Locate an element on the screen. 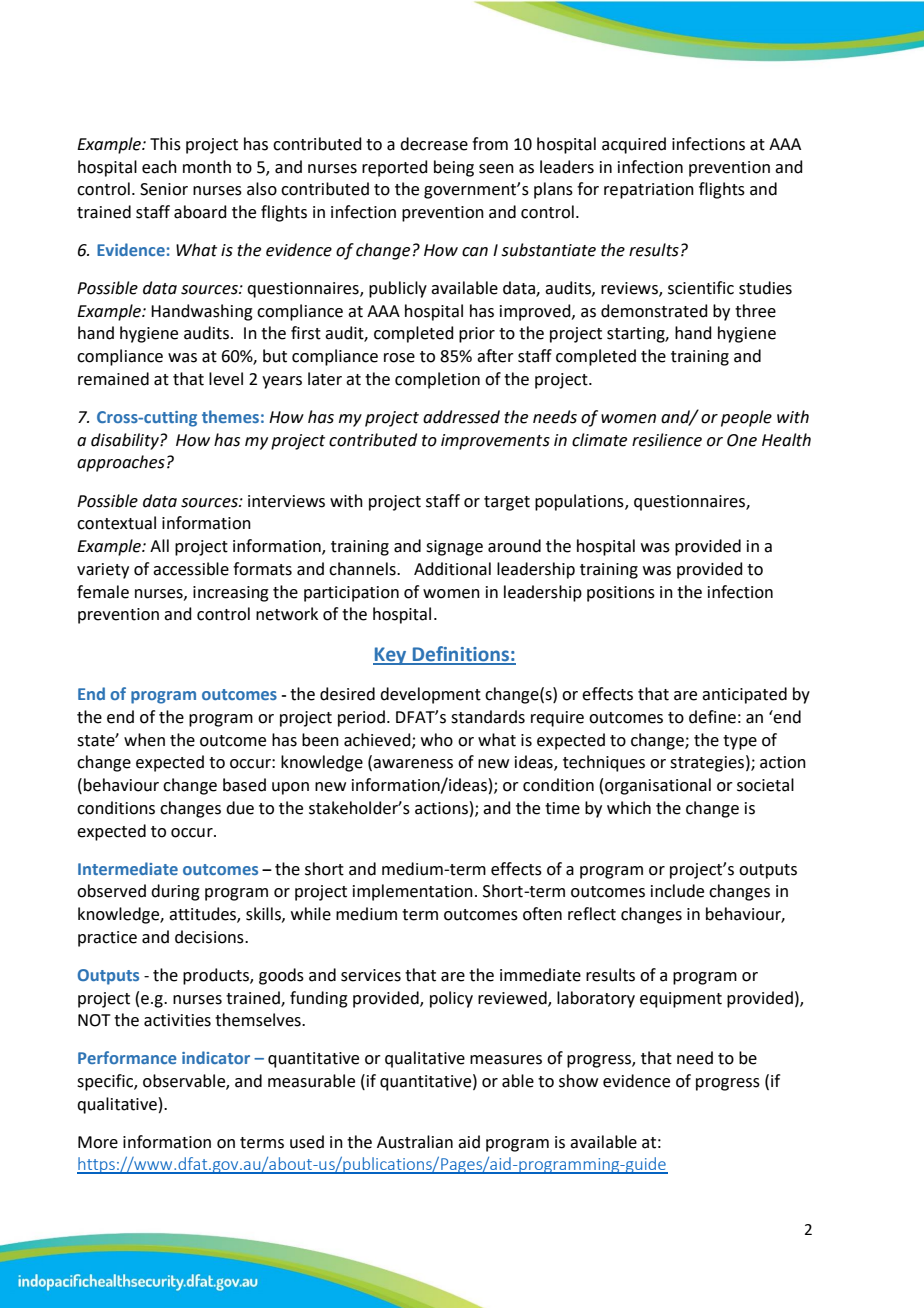 This screenshot has height=1308, width=924. organisational is located at coordinates (658, 786).
